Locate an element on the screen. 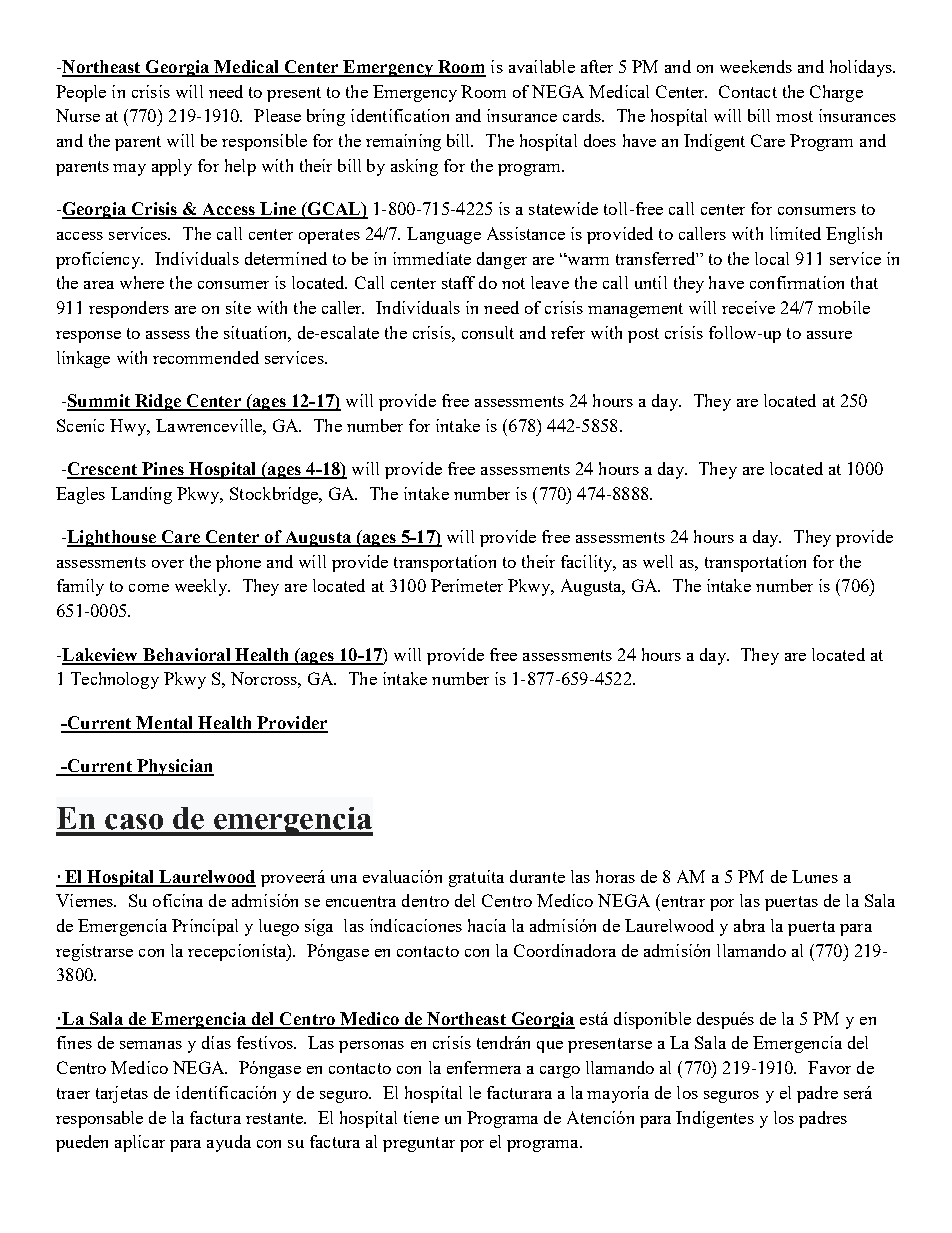  most is located at coordinates (794, 116).
